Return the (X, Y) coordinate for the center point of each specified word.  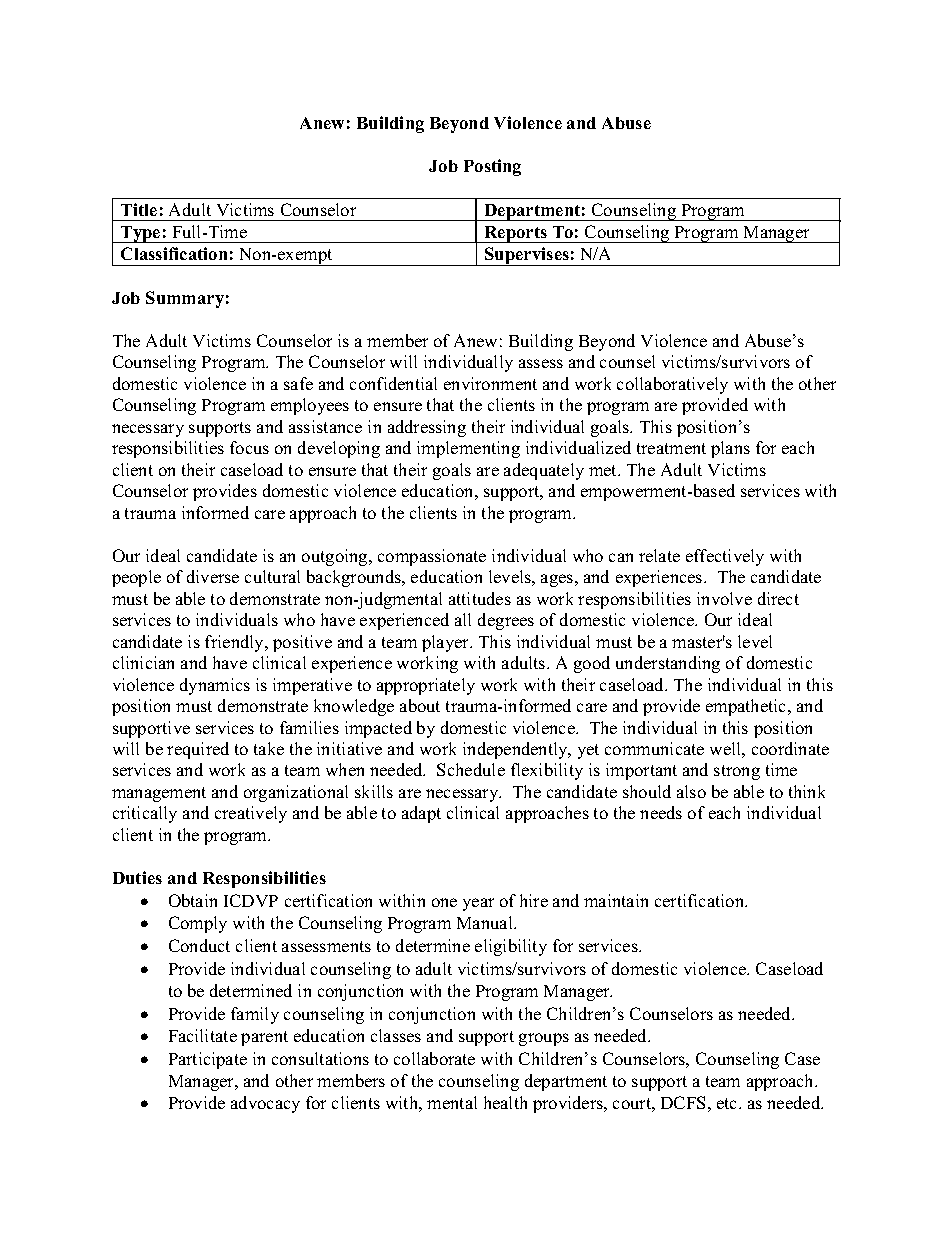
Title (139, 209)
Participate (208, 1060)
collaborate (434, 1058)
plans (730, 449)
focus (249, 447)
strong (737, 772)
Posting (492, 167)
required (198, 750)
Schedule (471, 769)
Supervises (527, 256)
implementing (468, 449)
